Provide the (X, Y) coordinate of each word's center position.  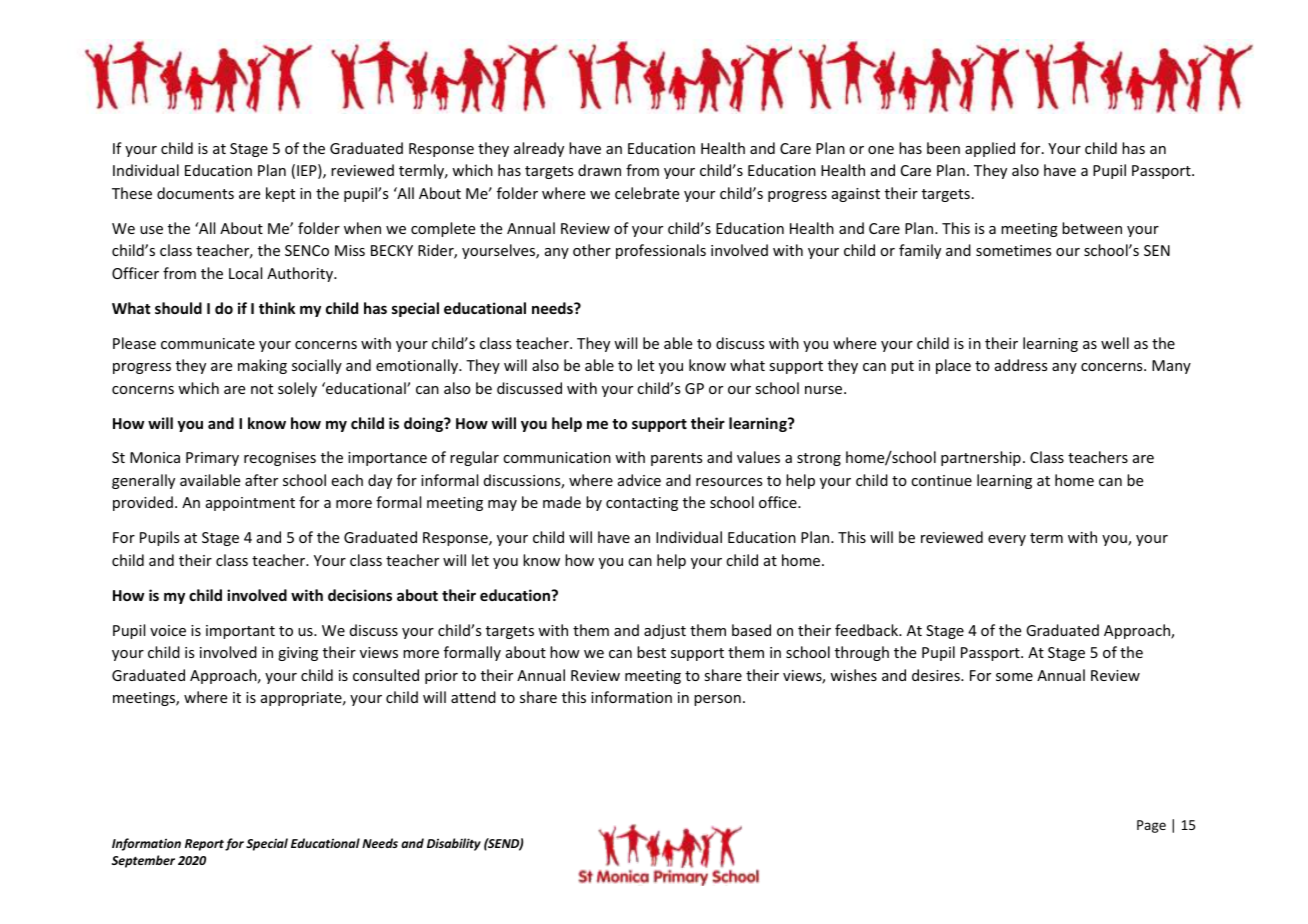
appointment (250, 504)
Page (1151, 826)
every (1007, 540)
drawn (599, 170)
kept (280, 194)
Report (204, 845)
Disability (454, 844)
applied (990, 149)
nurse (825, 390)
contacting (642, 504)
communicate (208, 343)
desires (937, 675)
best (651, 652)
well (1115, 343)
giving (298, 654)
